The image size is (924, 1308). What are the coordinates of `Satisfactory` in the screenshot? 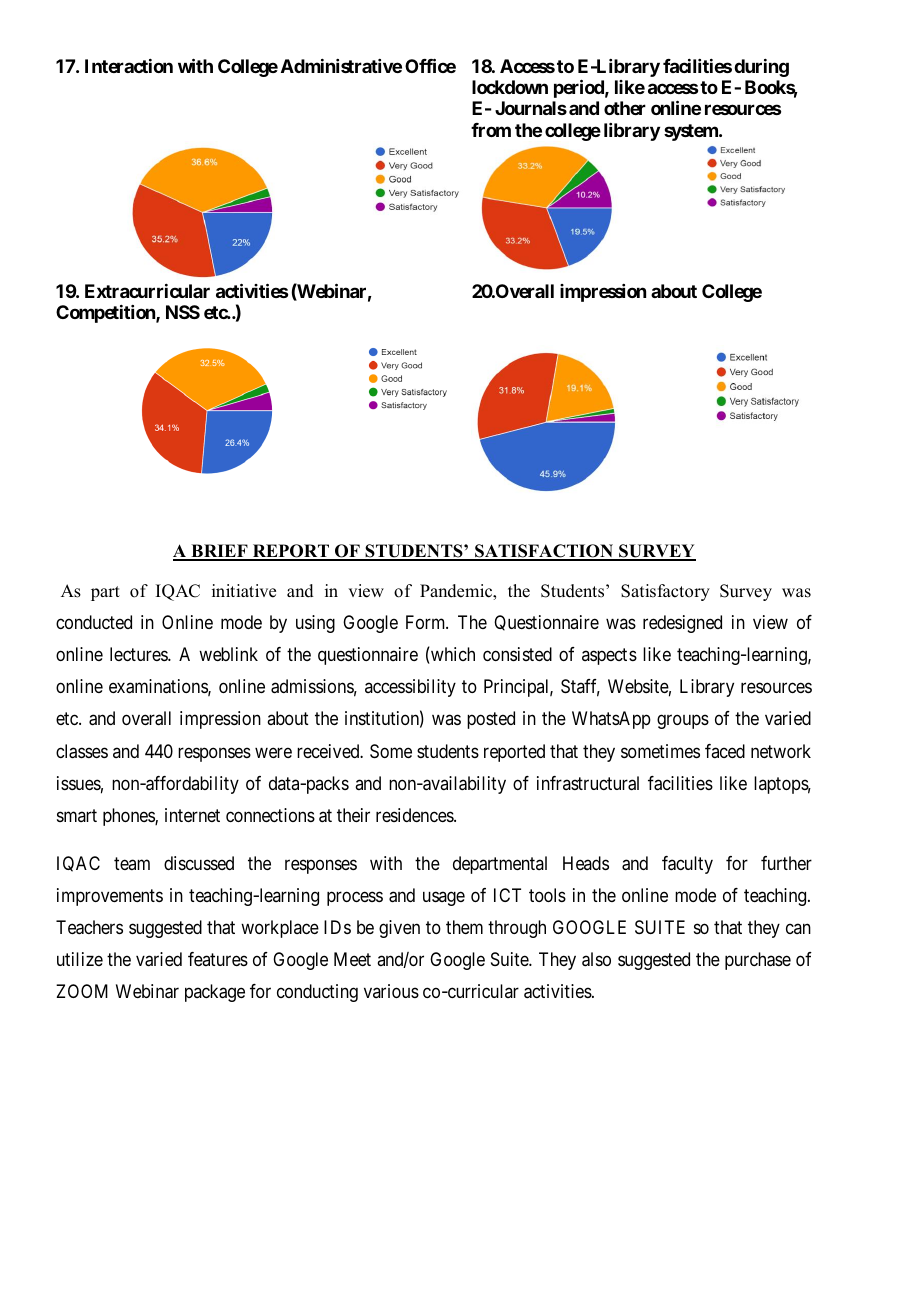 It's located at (665, 592).
